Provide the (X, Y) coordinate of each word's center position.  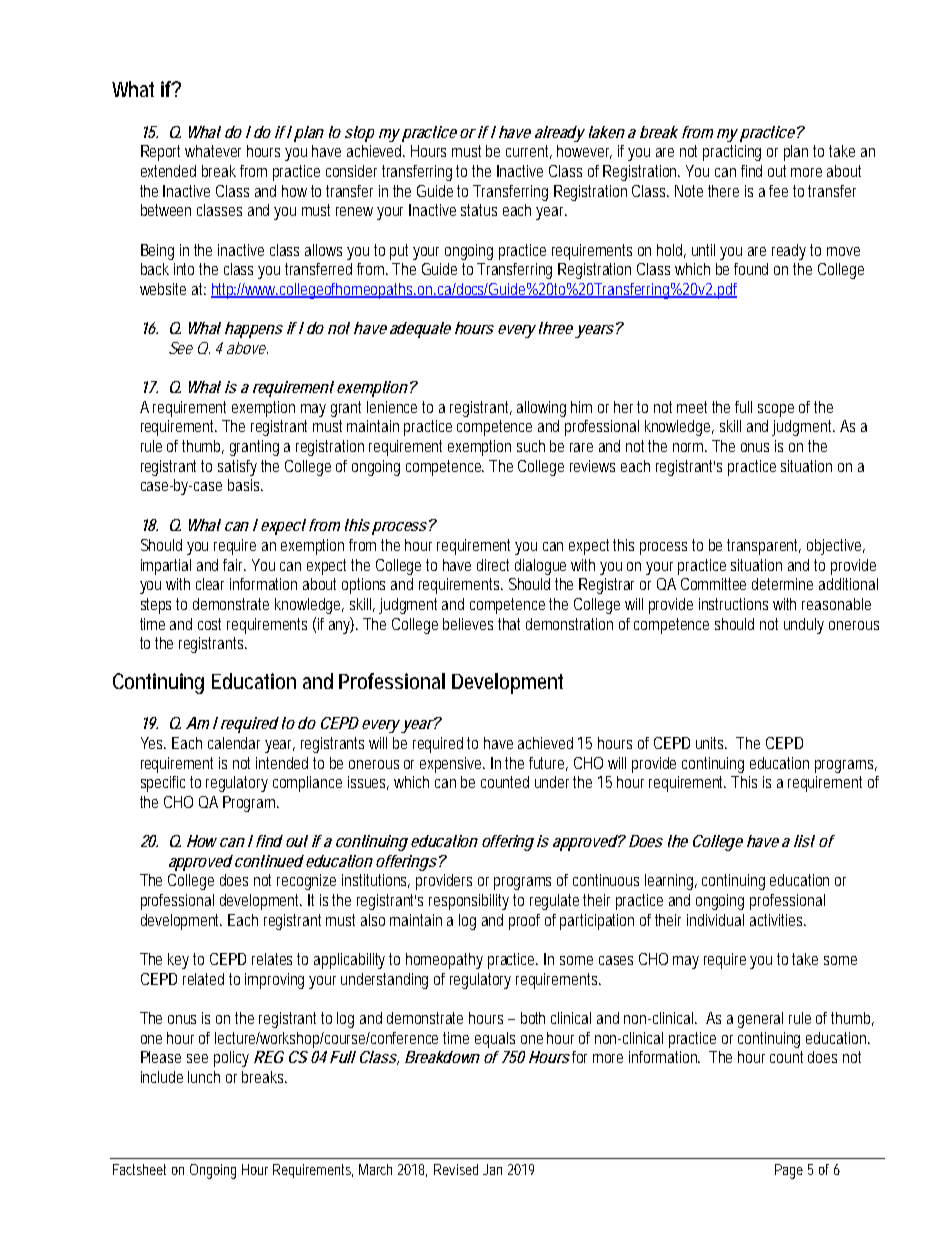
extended (168, 171)
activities (778, 920)
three (556, 328)
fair (234, 565)
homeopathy (444, 961)
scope (776, 410)
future (548, 764)
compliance (307, 784)
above (247, 348)
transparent (764, 547)
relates (275, 959)
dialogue (540, 567)
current (529, 152)
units (711, 743)
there (723, 191)
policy (231, 1059)
